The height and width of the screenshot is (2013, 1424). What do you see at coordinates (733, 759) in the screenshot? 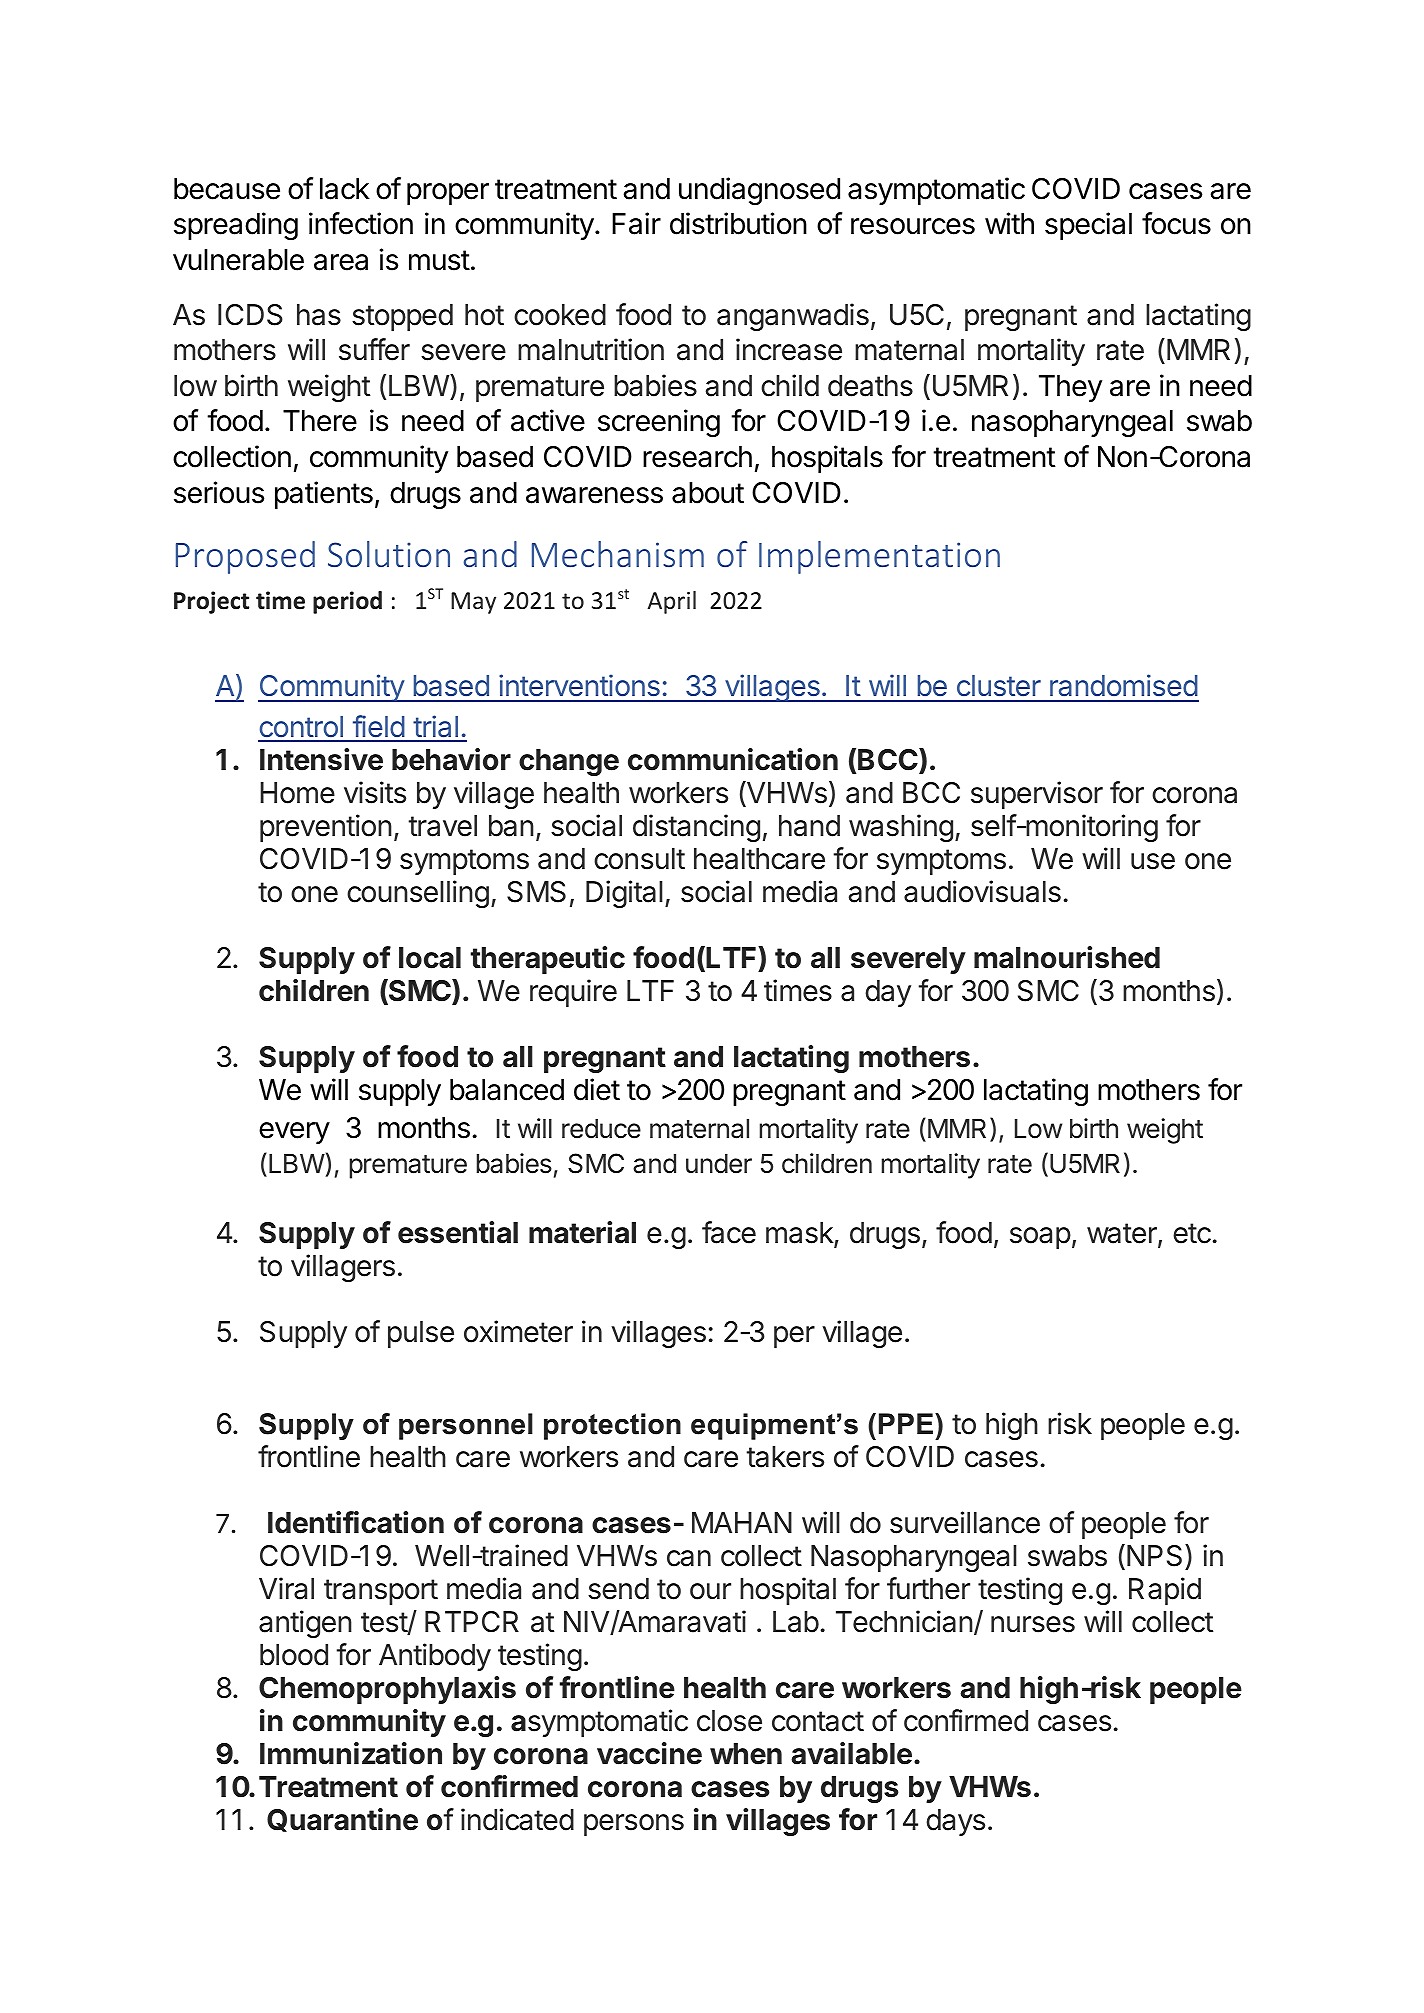
I see `communication` at bounding box center [733, 759].
